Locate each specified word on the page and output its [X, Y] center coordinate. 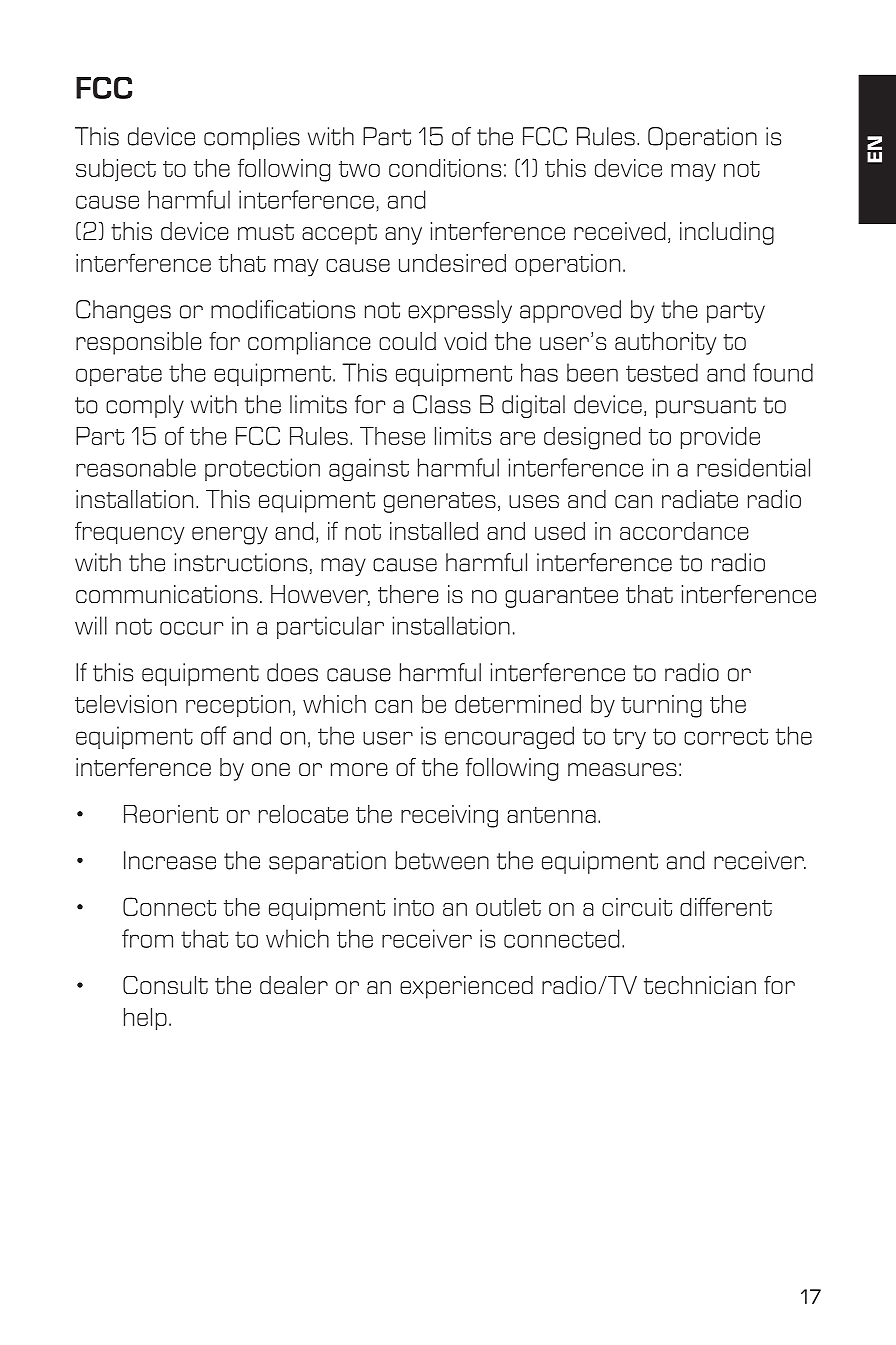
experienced [466, 987]
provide [720, 438]
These [392, 436]
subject [116, 170]
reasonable [136, 467]
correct [726, 736]
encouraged [509, 737]
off [213, 735]
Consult [165, 985]
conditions [445, 168]
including [727, 233]
